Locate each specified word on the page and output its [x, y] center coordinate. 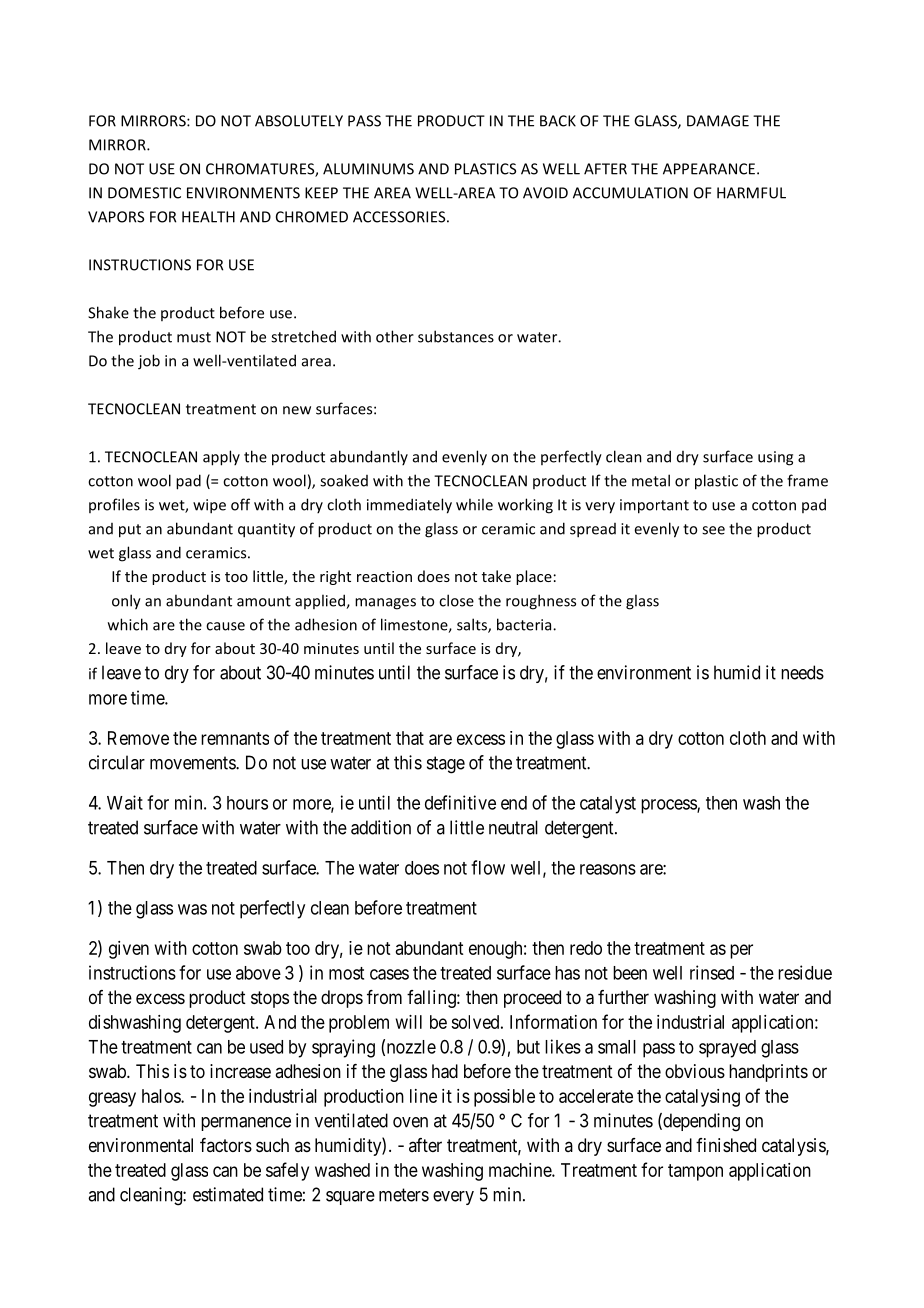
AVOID [545, 193]
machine [521, 1170]
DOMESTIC [144, 193]
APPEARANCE [710, 169]
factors [226, 1145]
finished [726, 1145]
